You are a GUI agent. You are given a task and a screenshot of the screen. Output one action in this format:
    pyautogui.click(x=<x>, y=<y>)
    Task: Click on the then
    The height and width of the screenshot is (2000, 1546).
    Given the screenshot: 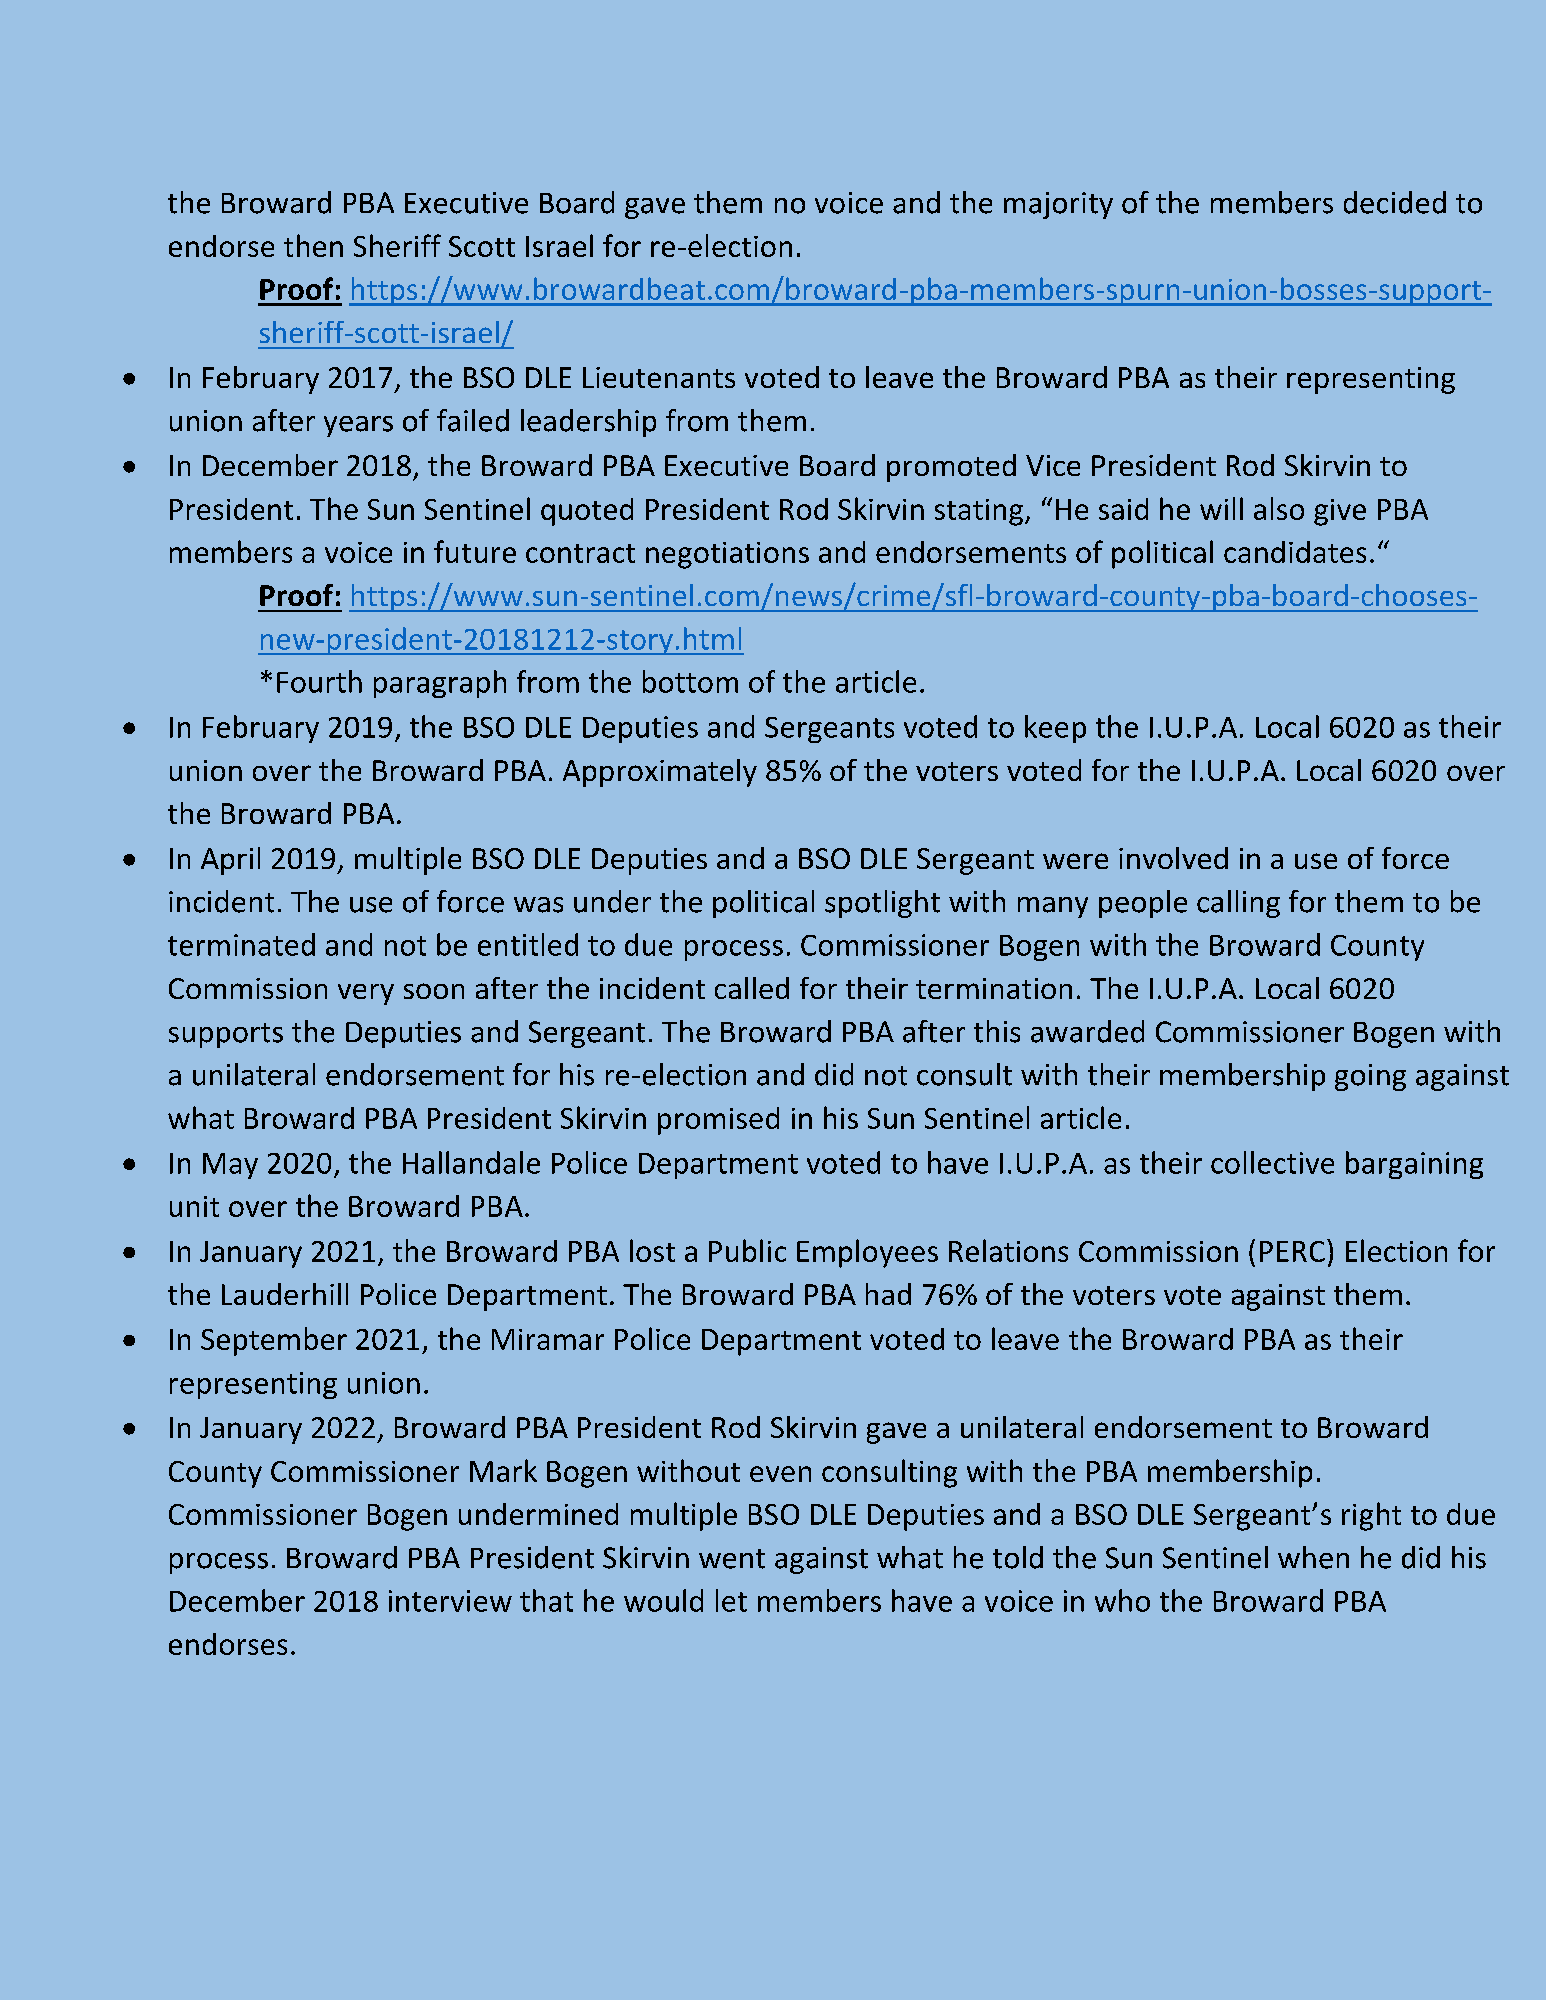 What is the action you would take?
    pyautogui.click(x=313, y=245)
